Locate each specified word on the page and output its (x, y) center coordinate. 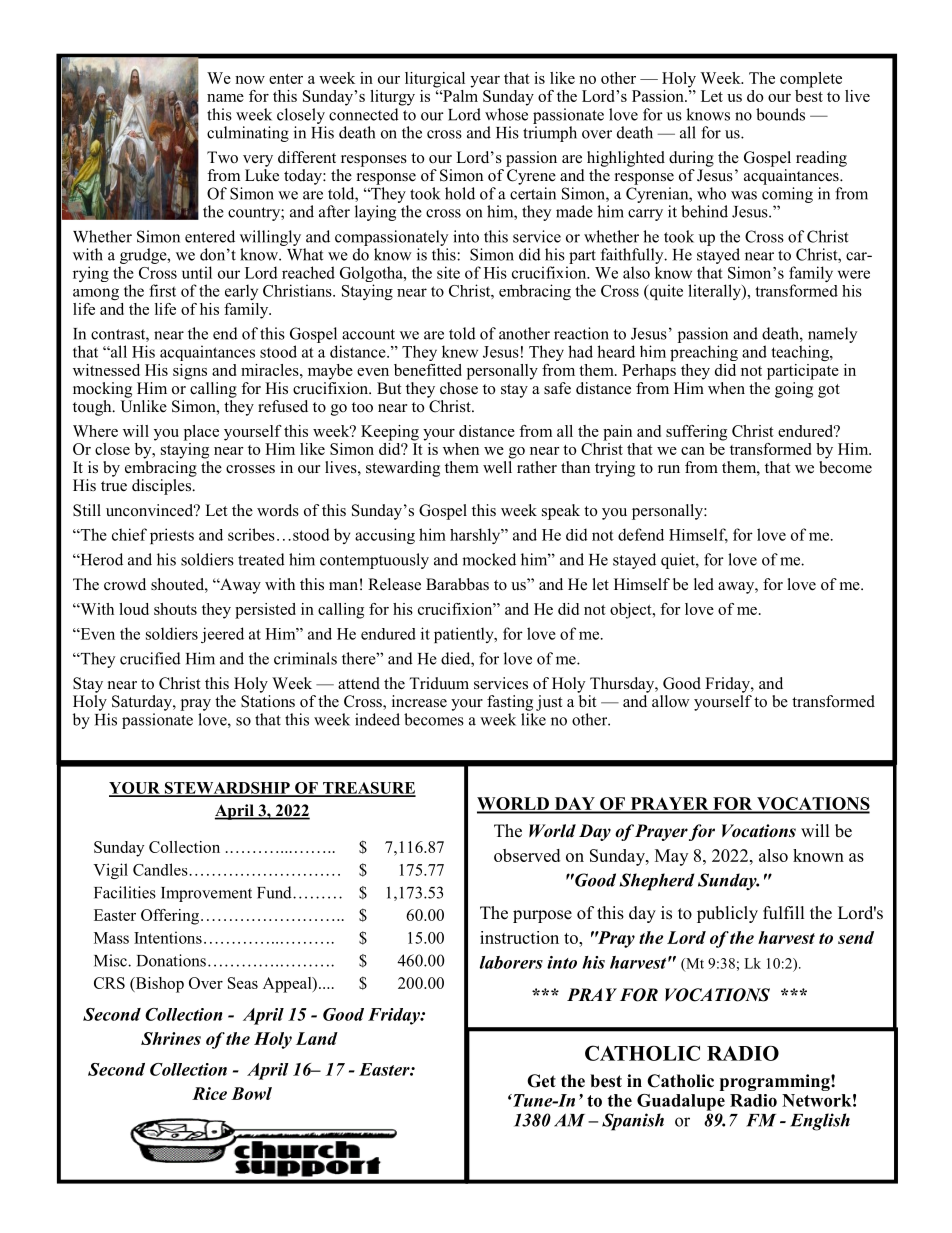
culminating (248, 134)
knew (460, 351)
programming (776, 1082)
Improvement (206, 894)
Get (541, 1081)
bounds (780, 114)
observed (527, 855)
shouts (175, 609)
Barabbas (457, 584)
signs (190, 372)
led (704, 584)
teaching (801, 353)
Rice (209, 1093)
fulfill (784, 912)
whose (506, 114)
